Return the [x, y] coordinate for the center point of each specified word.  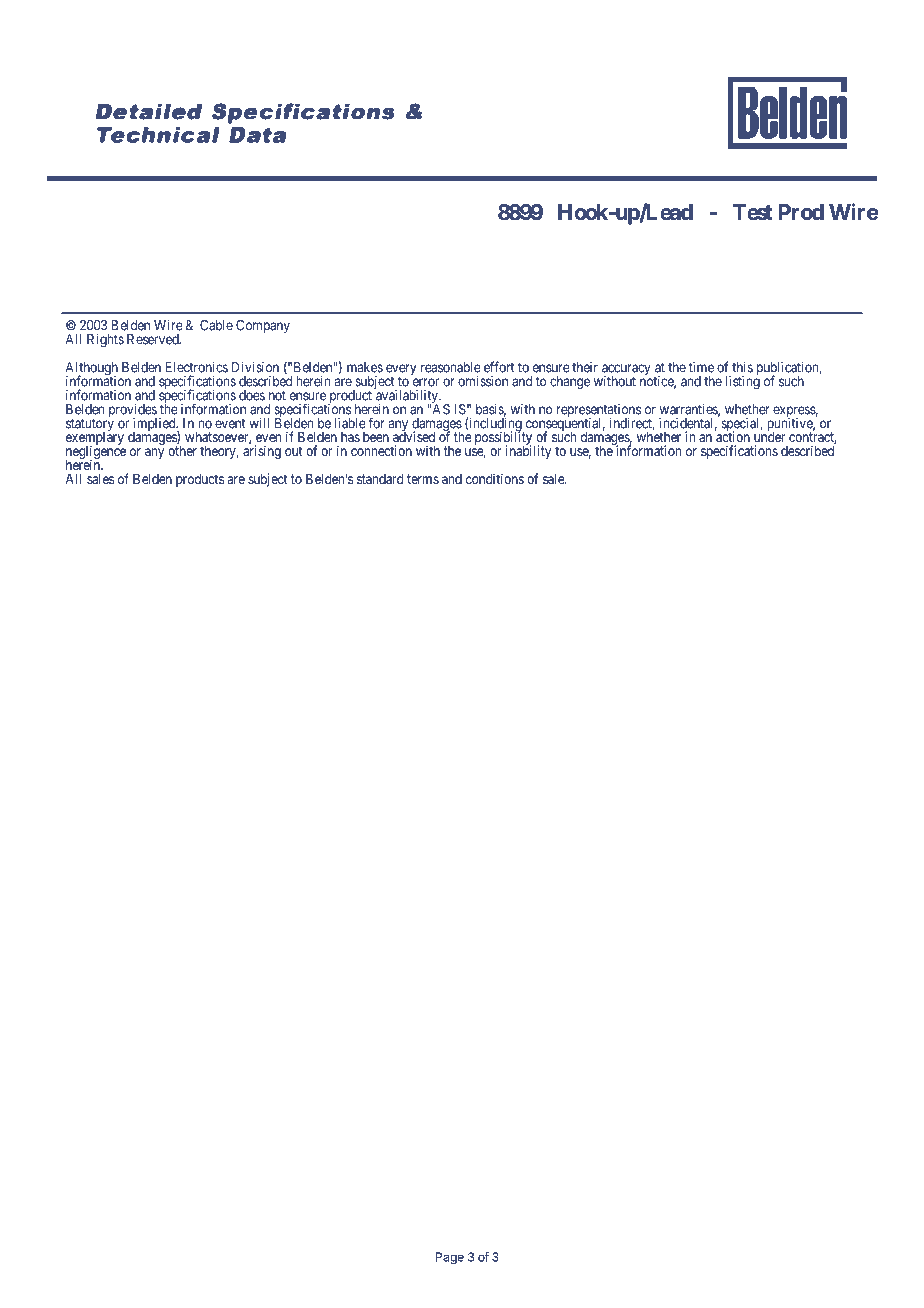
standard [380, 479]
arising [262, 451]
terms [423, 479]
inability [528, 451]
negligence [96, 453]
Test [753, 212]
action [732, 436]
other [182, 451]
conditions [495, 478]
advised [414, 436]
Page [450, 1258]
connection [381, 450]
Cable [216, 325]
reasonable [451, 367]
